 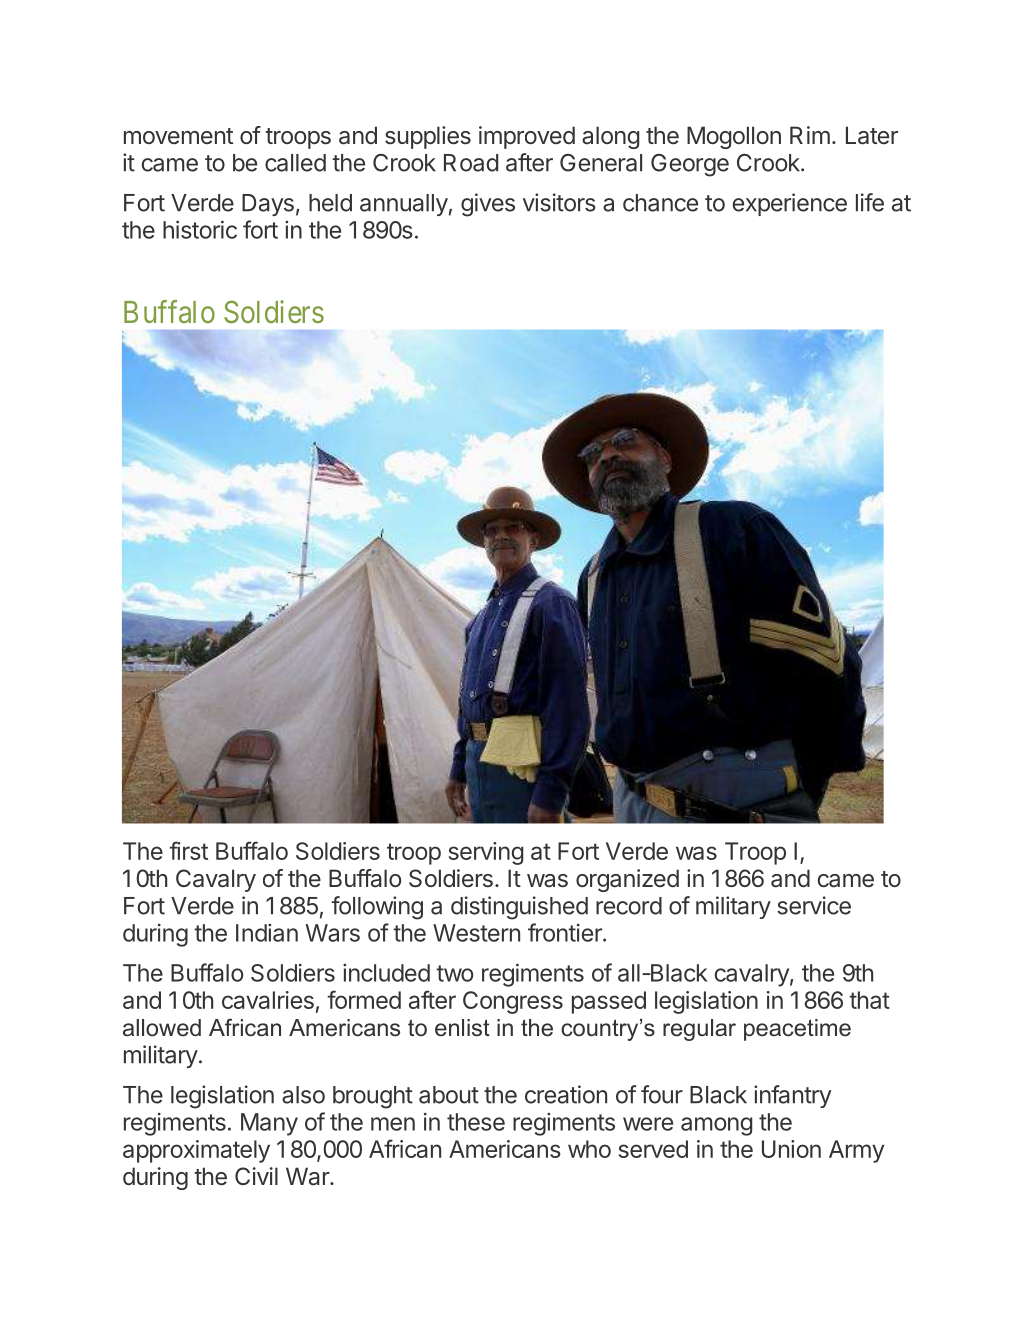 I want to click on gives, so click(x=488, y=205).
